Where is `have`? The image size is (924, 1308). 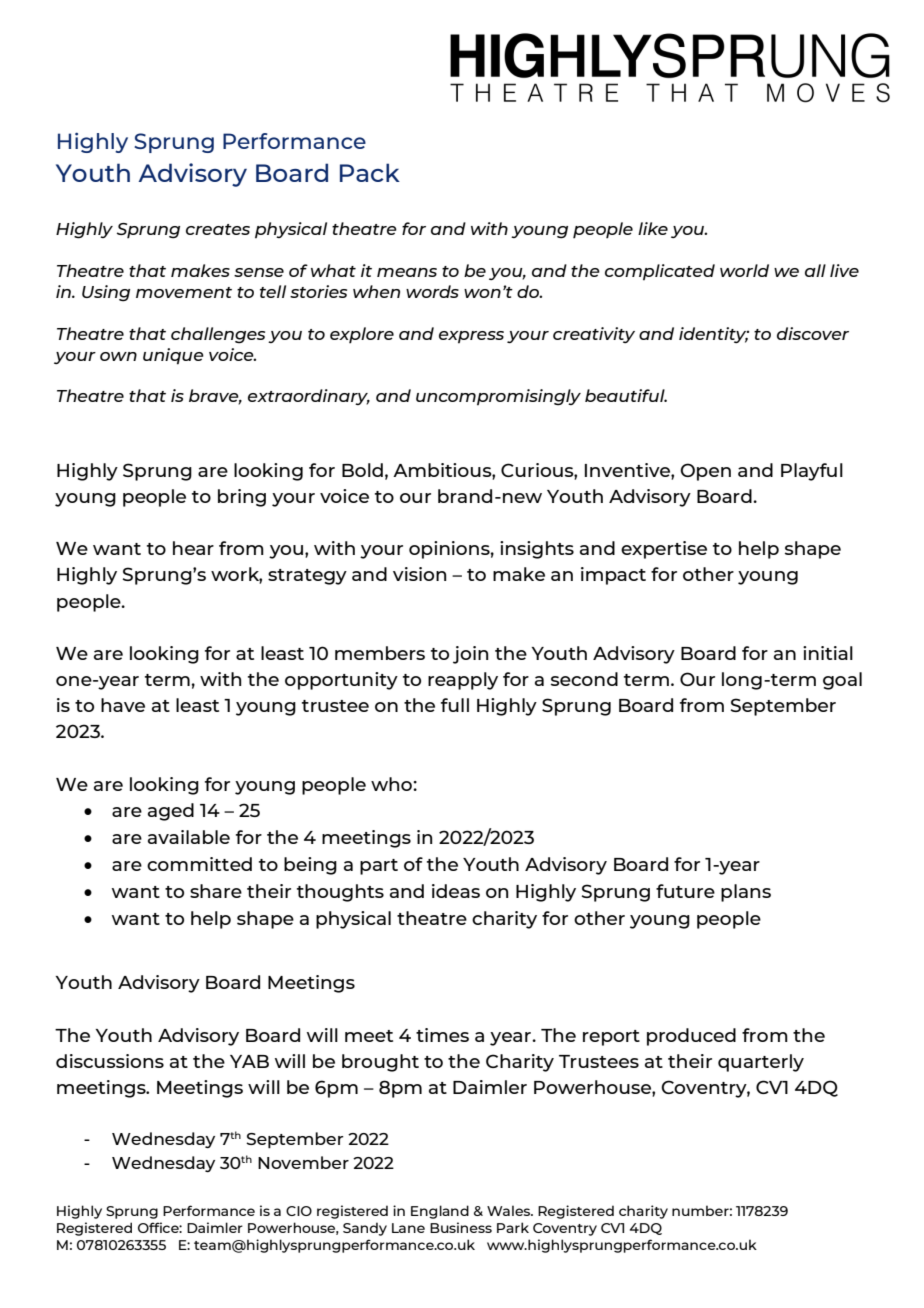 have is located at coordinates (123, 705).
